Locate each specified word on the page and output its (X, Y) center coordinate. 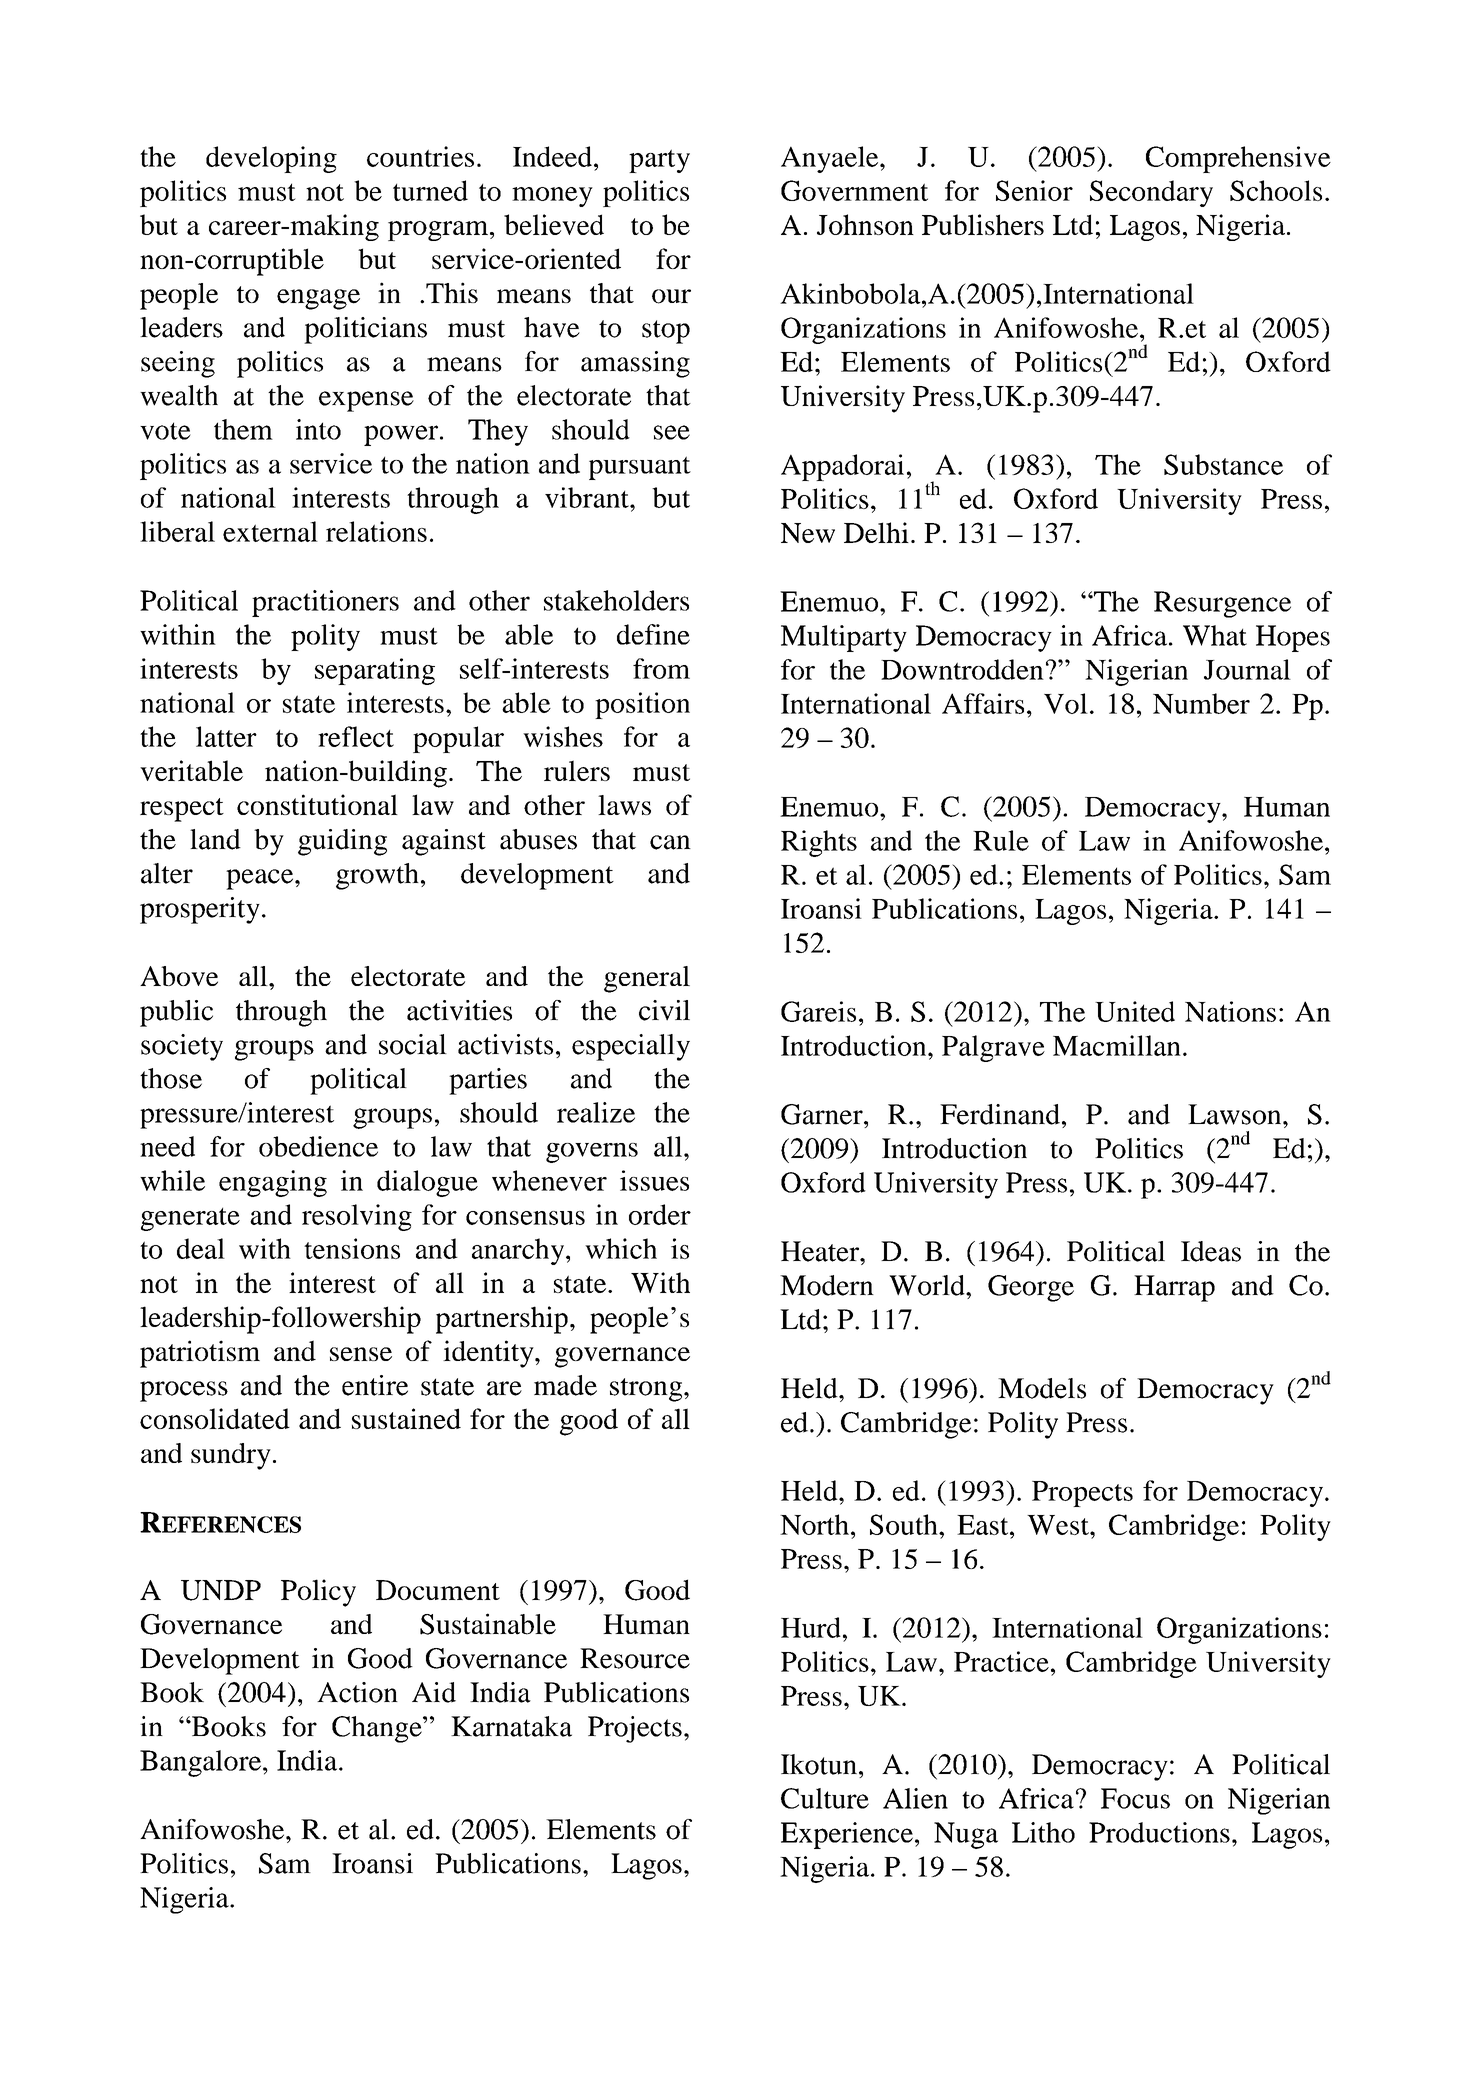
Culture (825, 1798)
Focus (1135, 1798)
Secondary (1151, 193)
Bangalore (200, 1763)
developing (271, 159)
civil (664, 1010)
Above (179, 976)
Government (854, 190)
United (1135, 1011)
